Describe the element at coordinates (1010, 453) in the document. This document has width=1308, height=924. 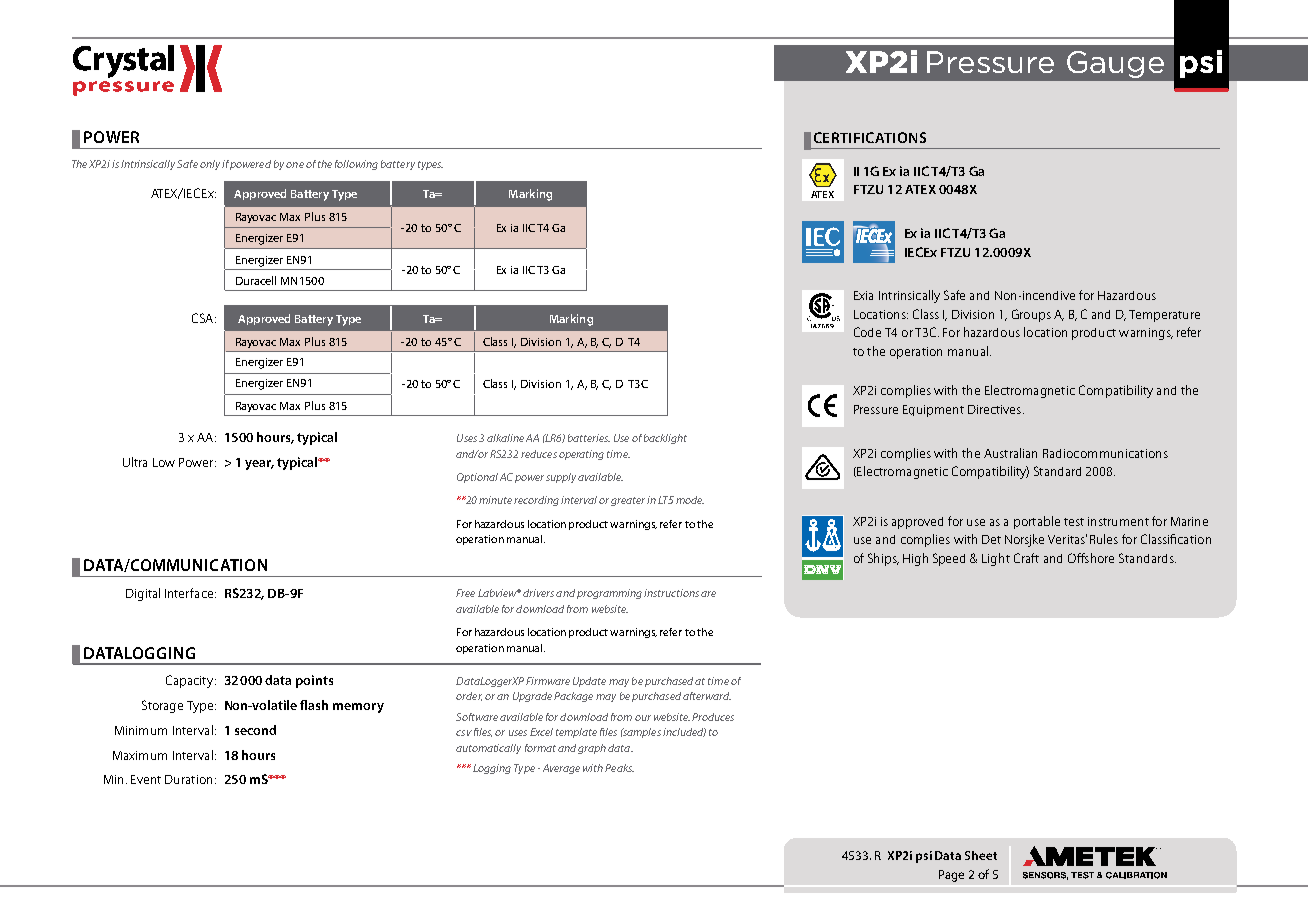
I see `Australian` at that location.
